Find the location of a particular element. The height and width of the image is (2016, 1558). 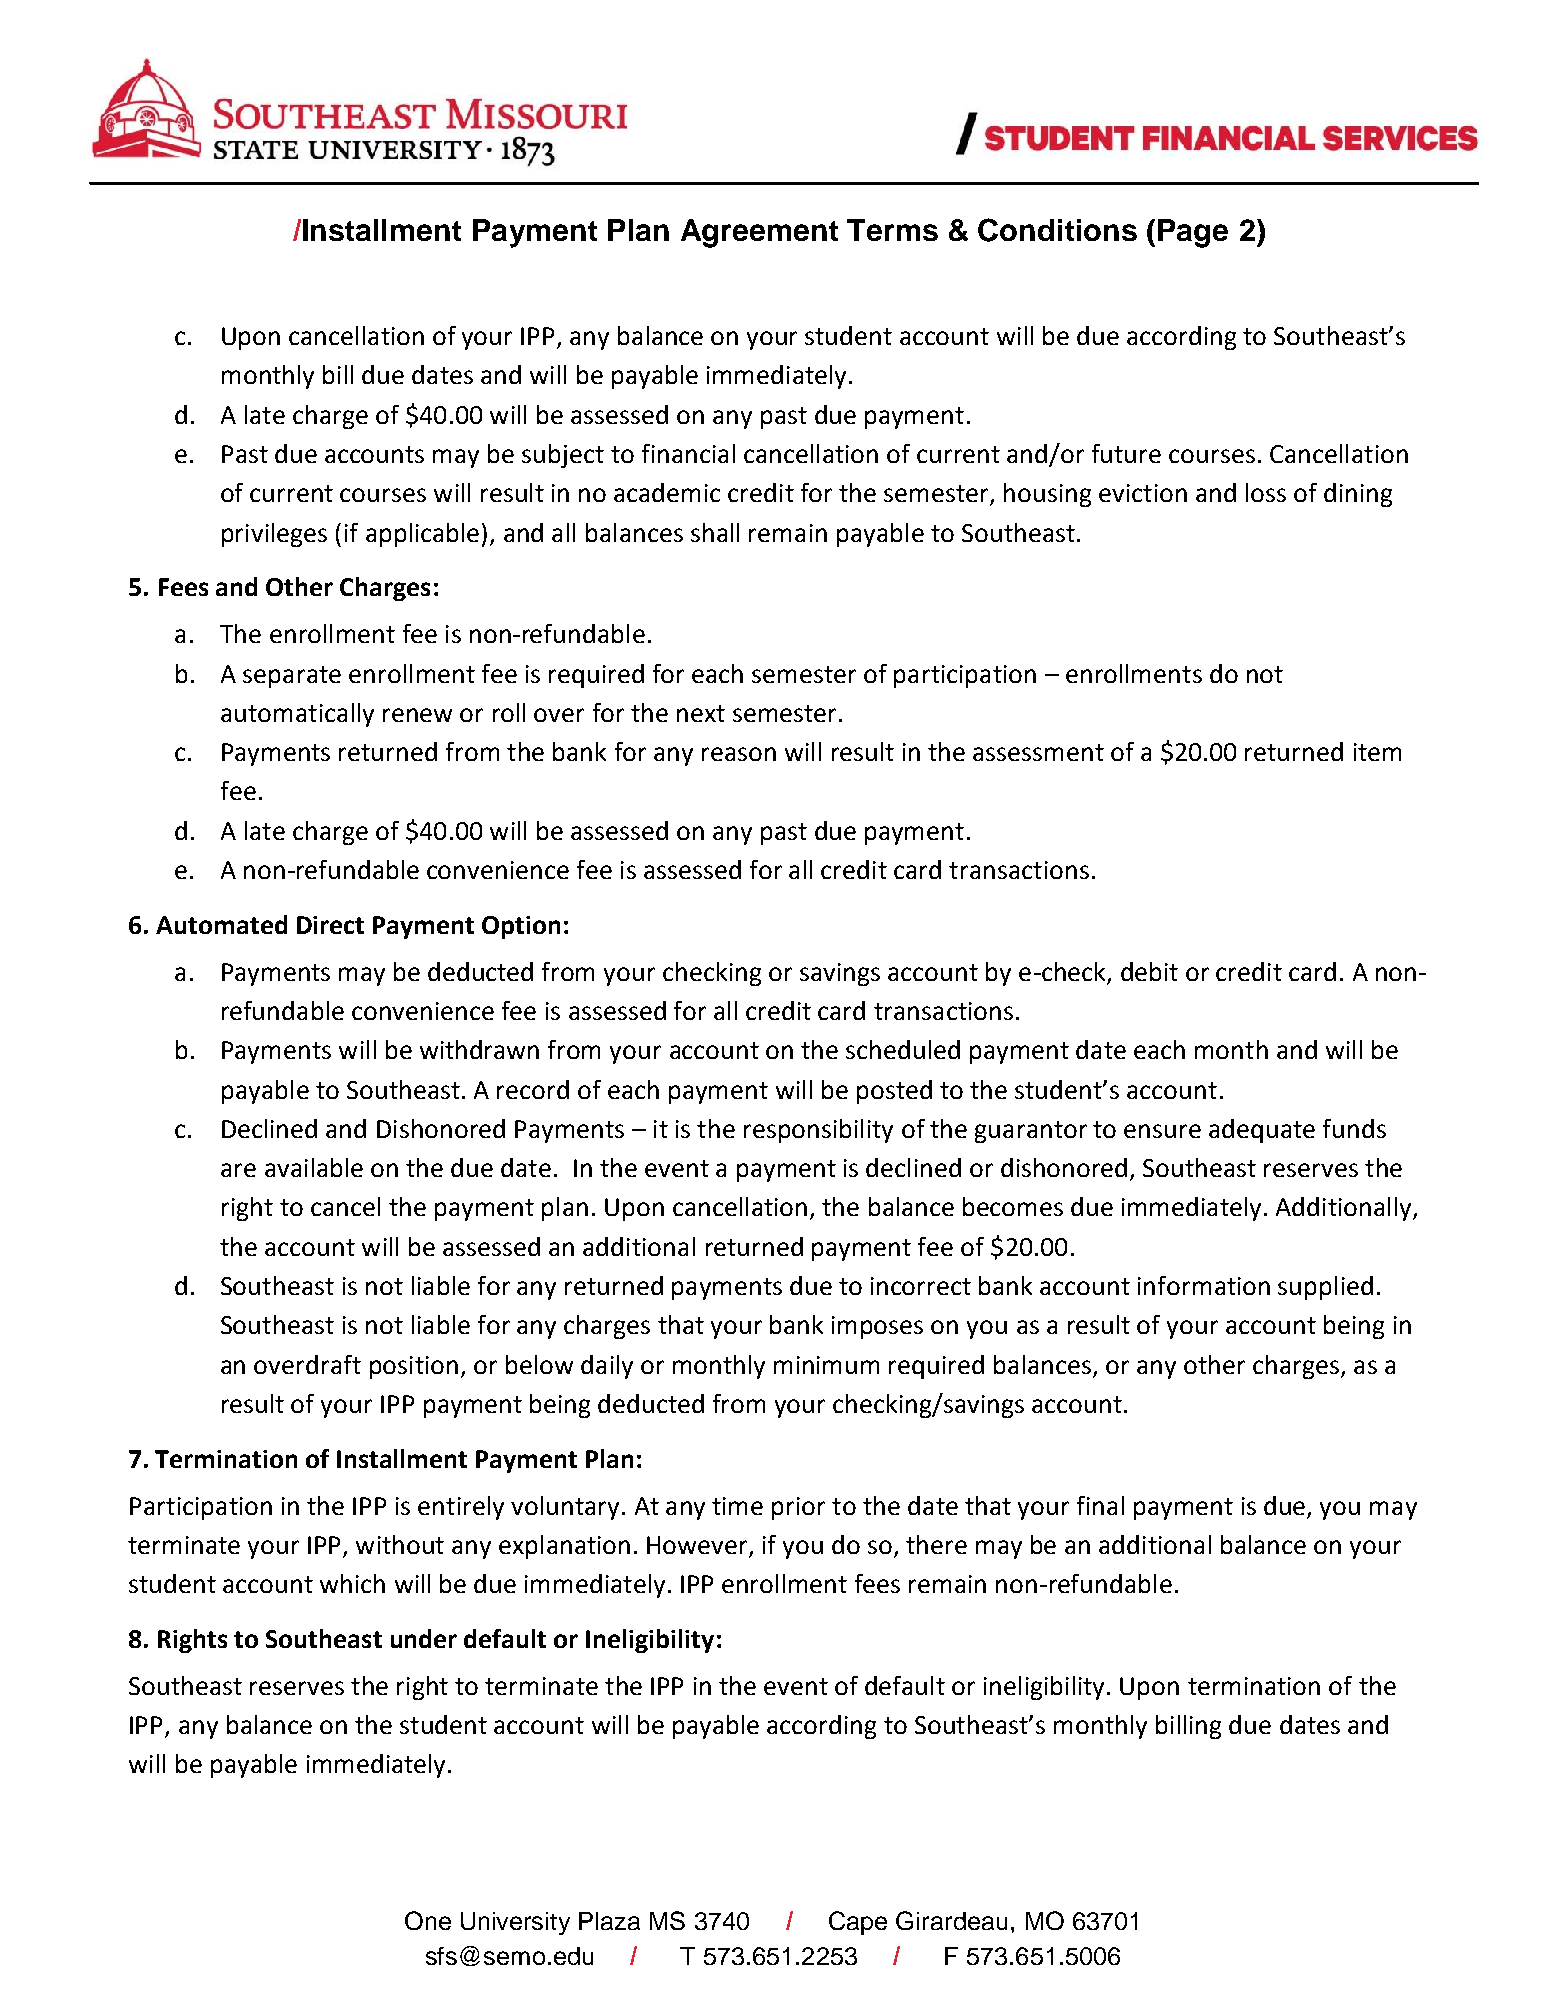

responsibility is located at coordinates (818, 1131).
